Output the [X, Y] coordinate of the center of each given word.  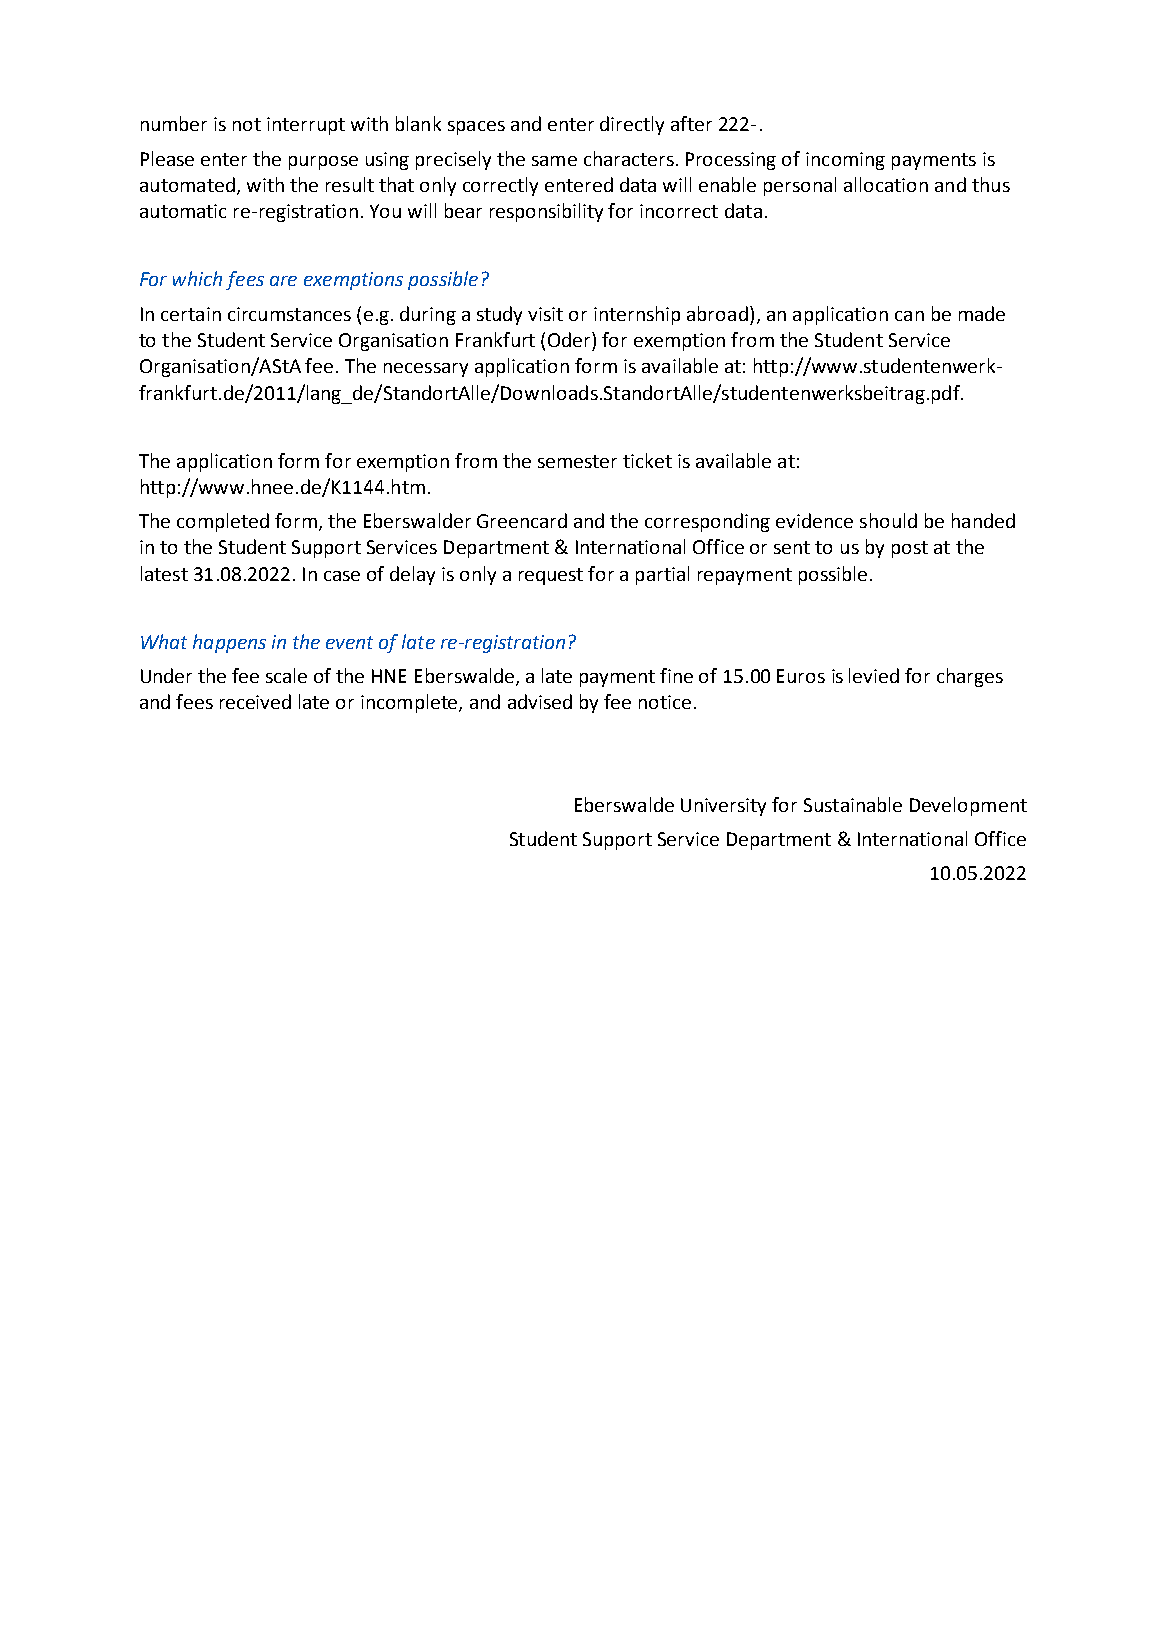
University [723, 807]
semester [577, 461]
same [554, 161]
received [255, 701]
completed [223, 522]
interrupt [306, 126]
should [888, 520]
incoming [845, 161]
